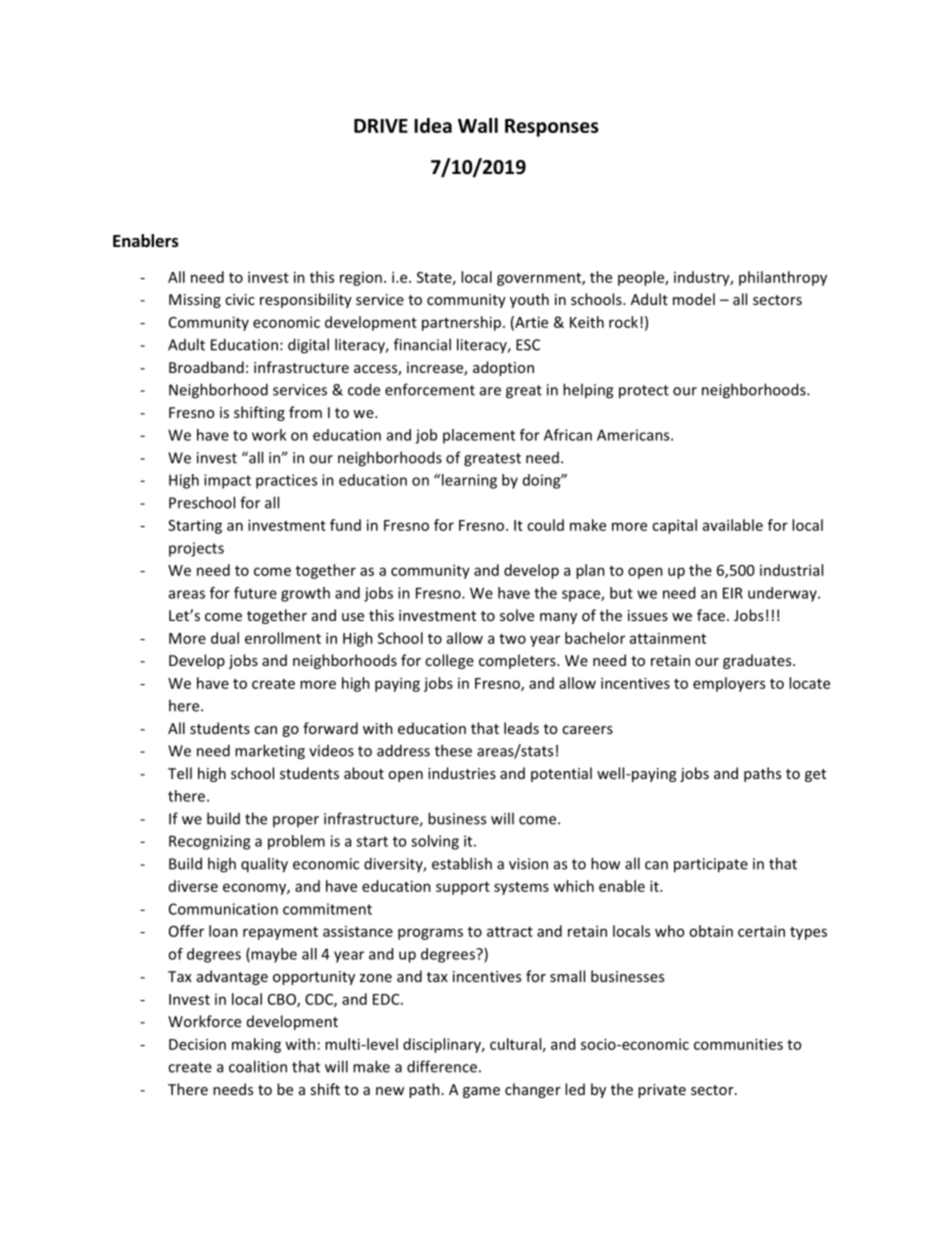 Image resolution: width=952 pixels, height=1233 pixels. I want to click on coalition, so click(258, 1066).
